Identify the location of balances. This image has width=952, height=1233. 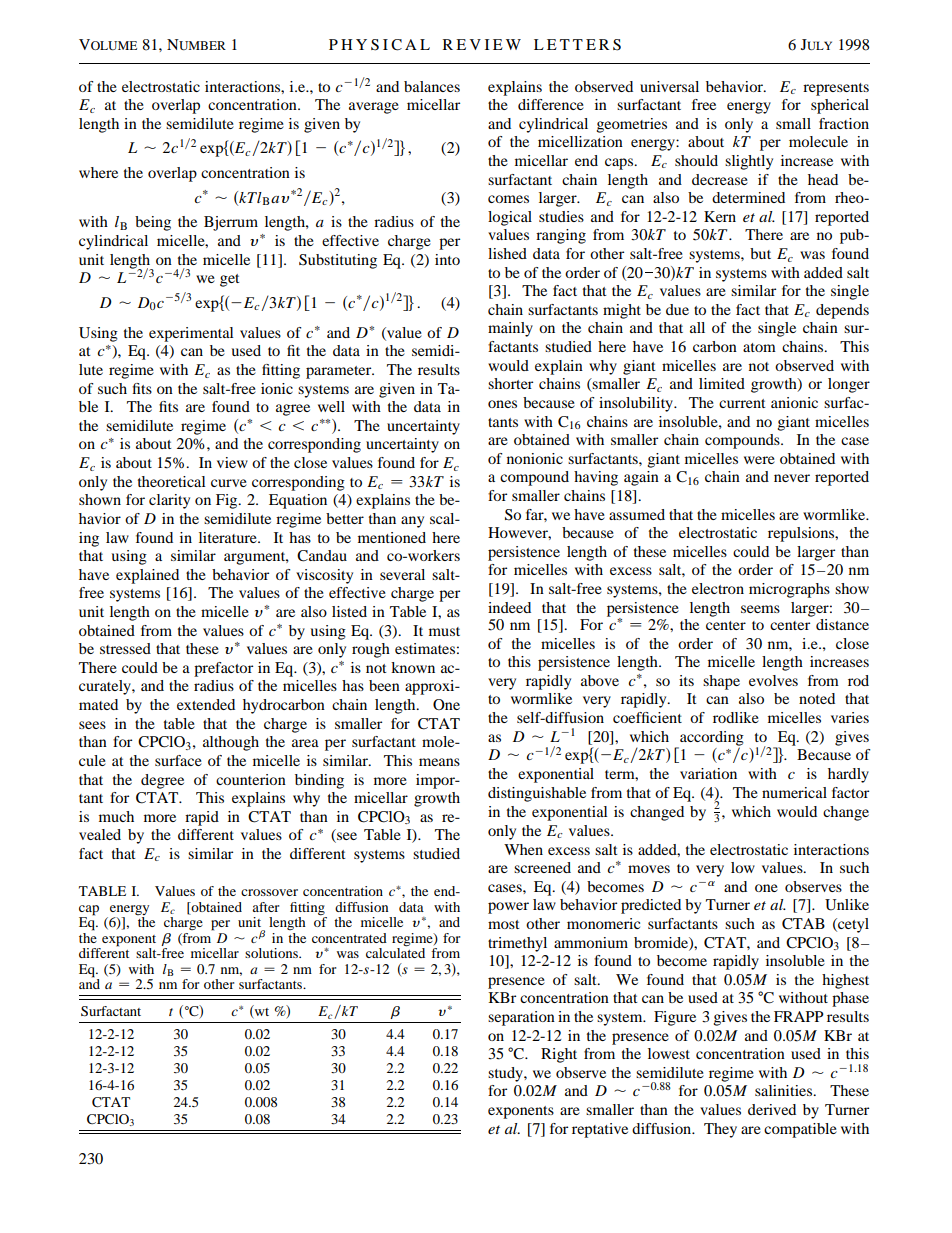
(432, 86).
